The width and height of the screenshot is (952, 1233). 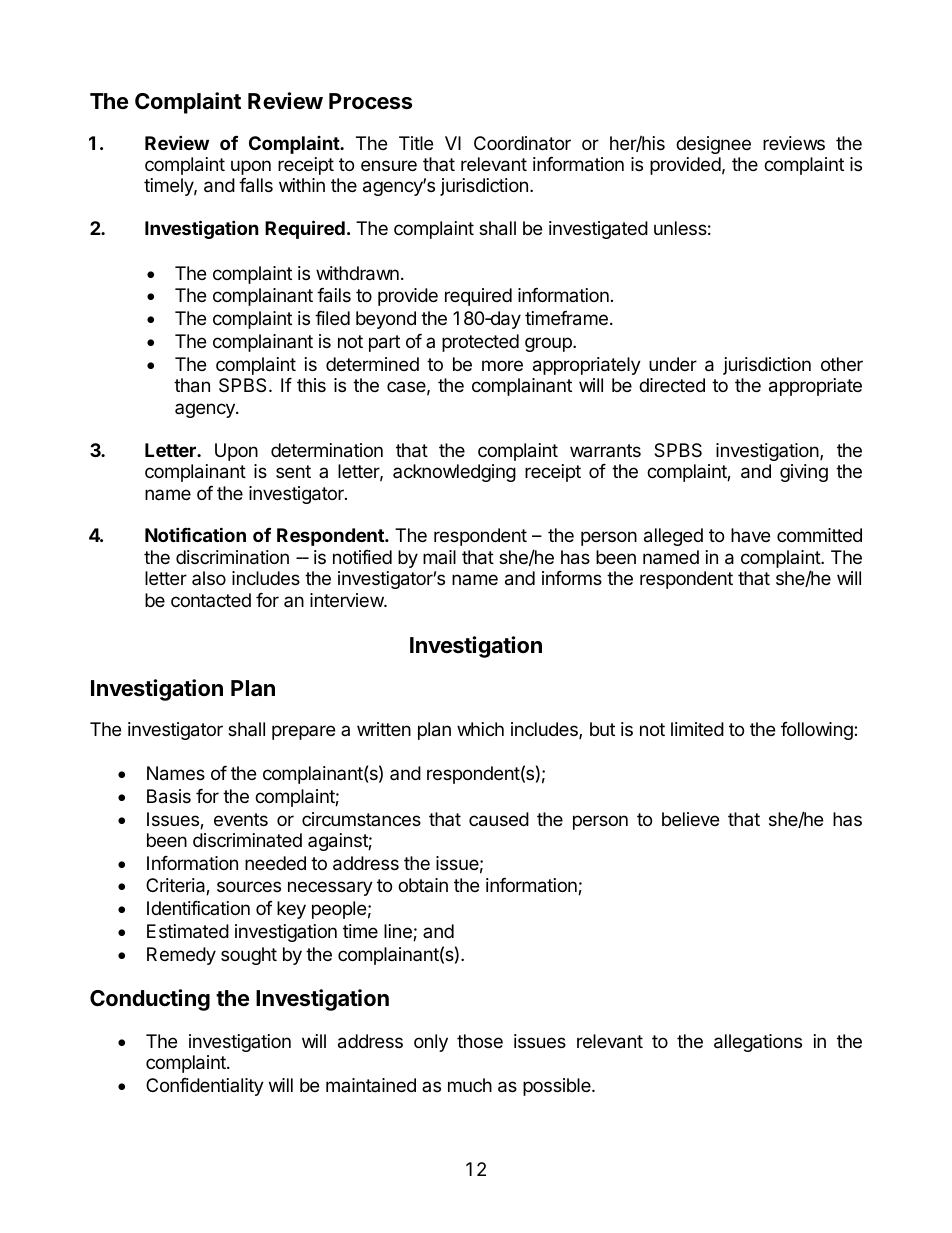 I want to click on falls, so click(x=256, y=185).
